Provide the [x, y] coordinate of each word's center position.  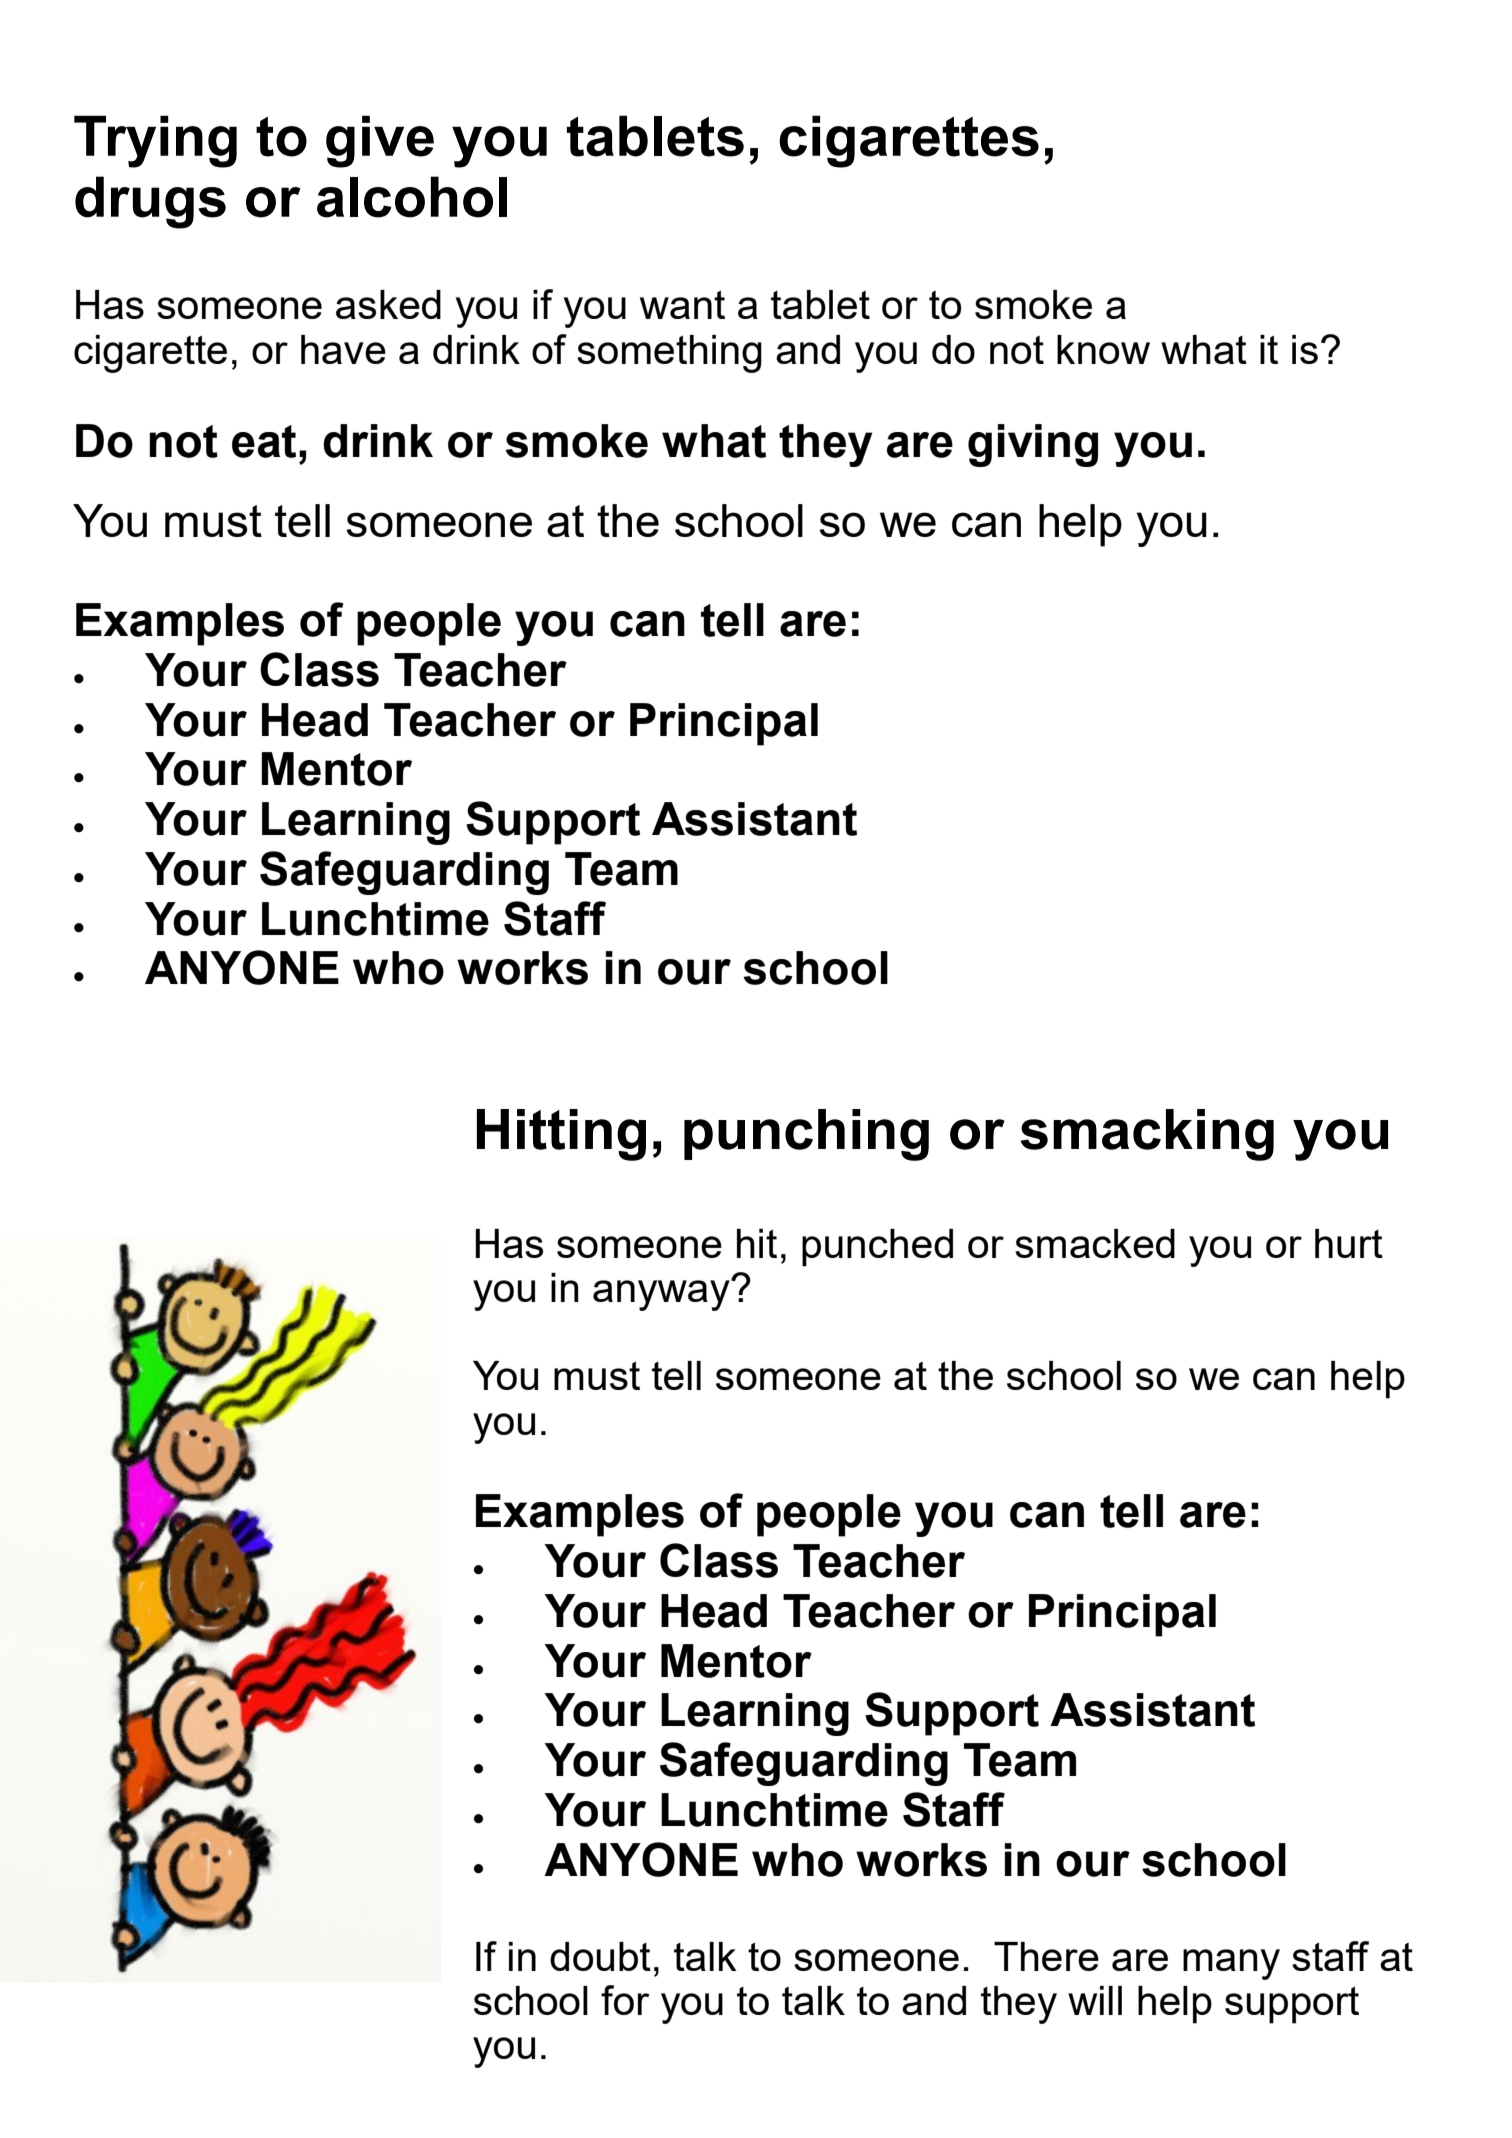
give [380, 141]
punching [806, 1135]
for [625, 2000]
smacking [1147, 1135]
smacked [1095, 1243]
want [682, 304]
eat [264, 441]
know [1103, 349]
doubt [600, 1956]
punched [877, 1248]
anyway [662, 1294]
